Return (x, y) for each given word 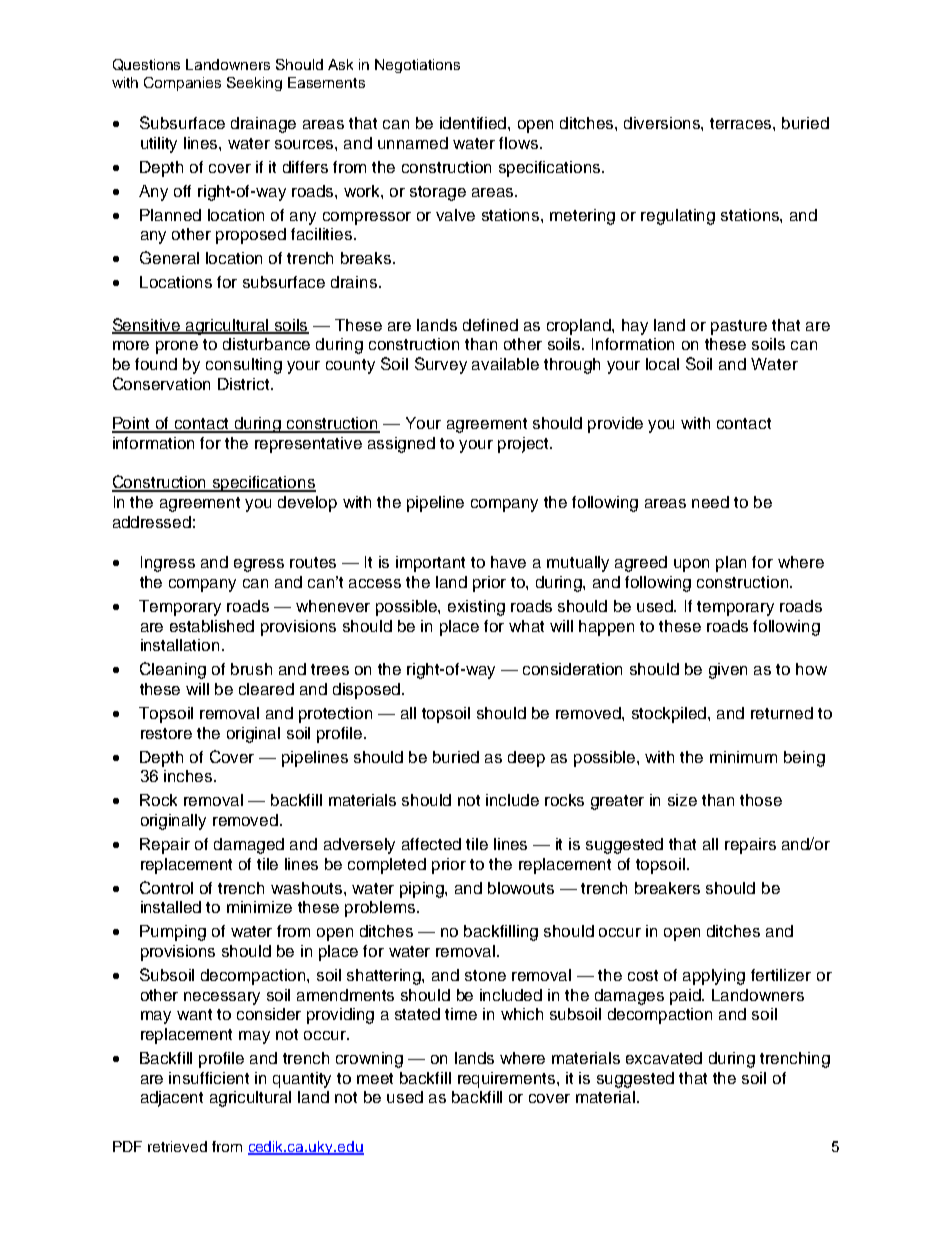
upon (691, 565)
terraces (742, 123)
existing (476, 608)
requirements (508, 1080)
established (212, 626)
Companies (182, 84)
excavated (664, 1058)
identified (474, 123)
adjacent (172, 1099)
